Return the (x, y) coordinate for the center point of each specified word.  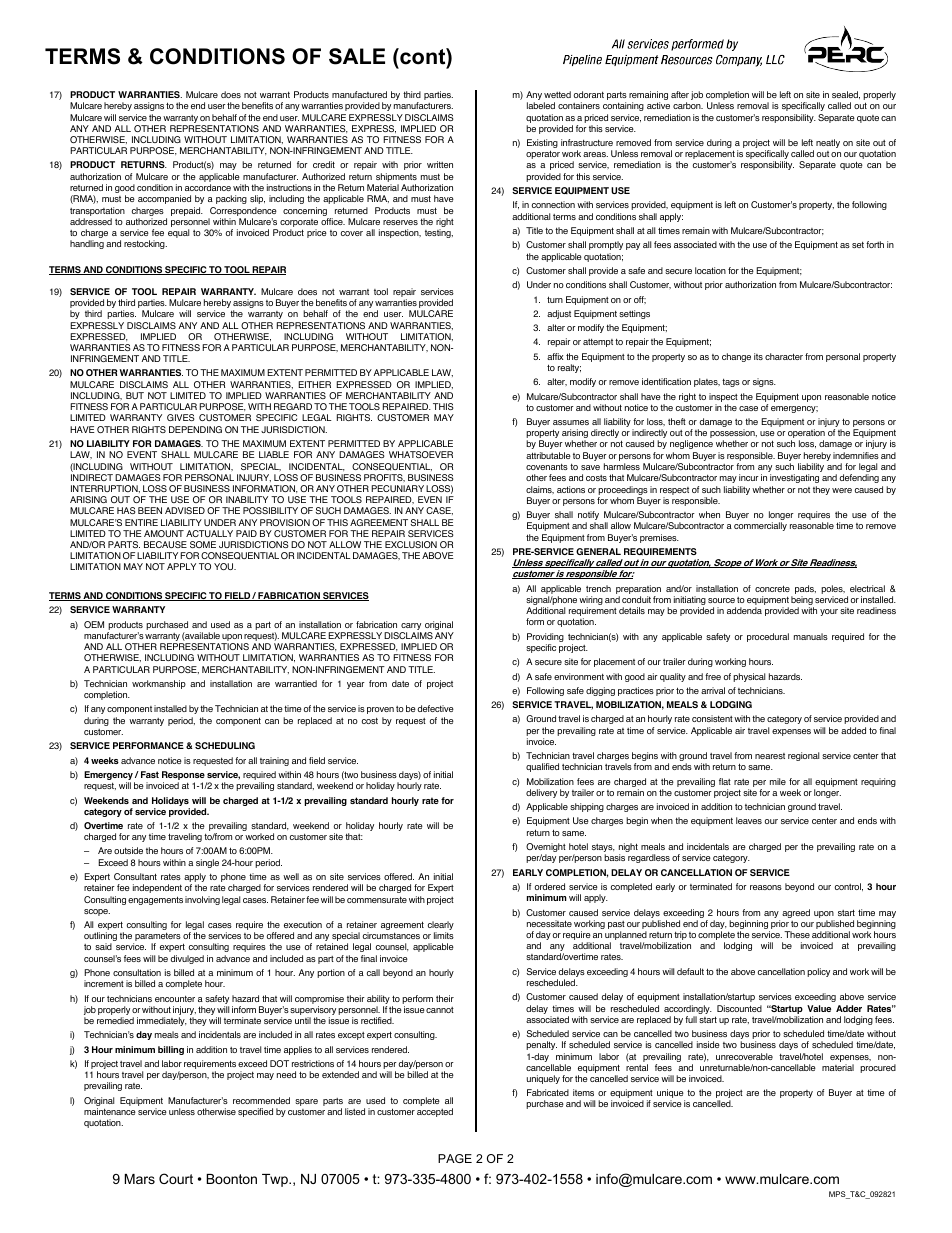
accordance (208, 187)
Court (176, 1178)
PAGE (455, 1158)
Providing (545, 639)
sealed (846, 95)
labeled (541, 105)
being (802, 602)
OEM (94, 624)
